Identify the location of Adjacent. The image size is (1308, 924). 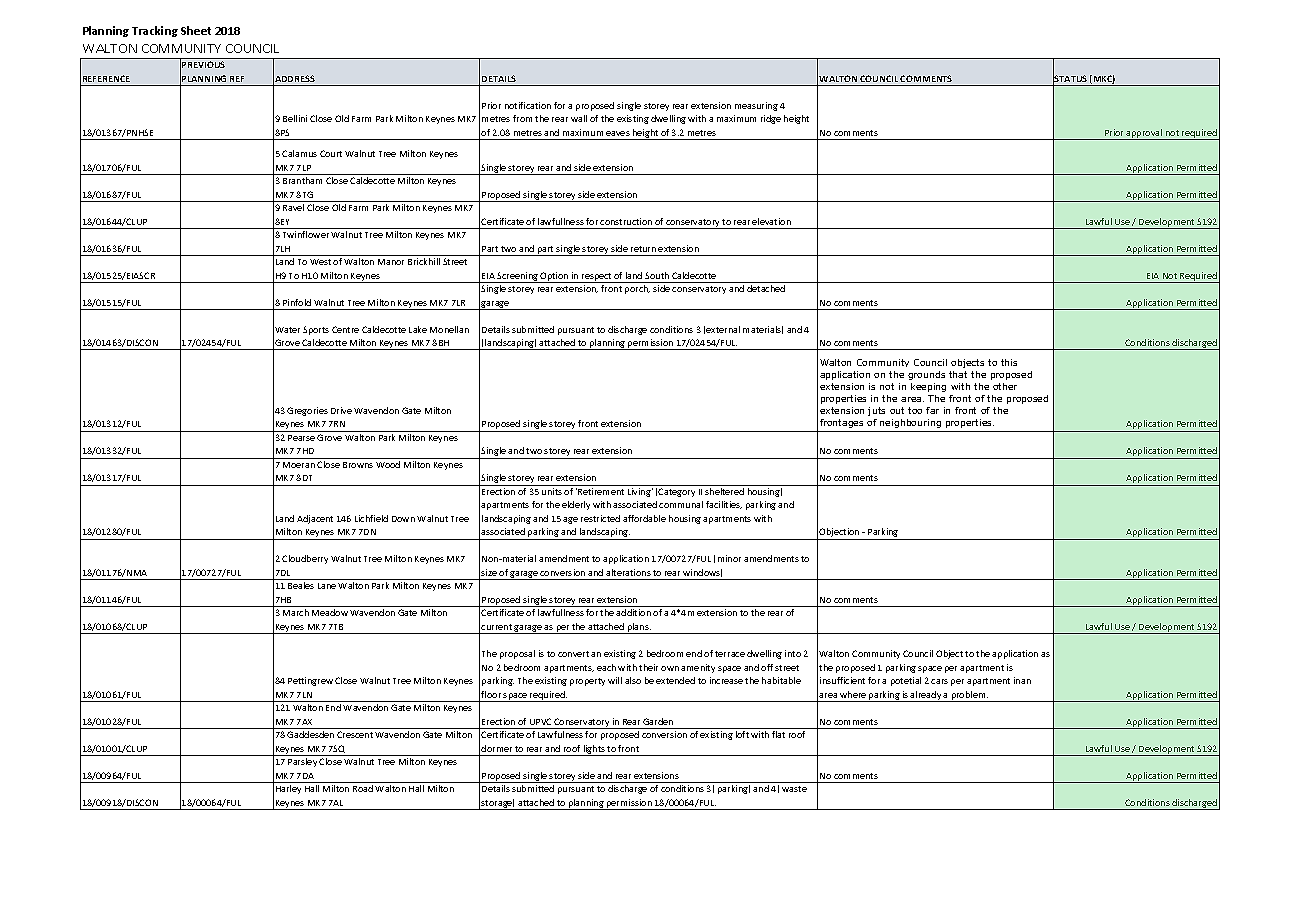
(315, 519).
